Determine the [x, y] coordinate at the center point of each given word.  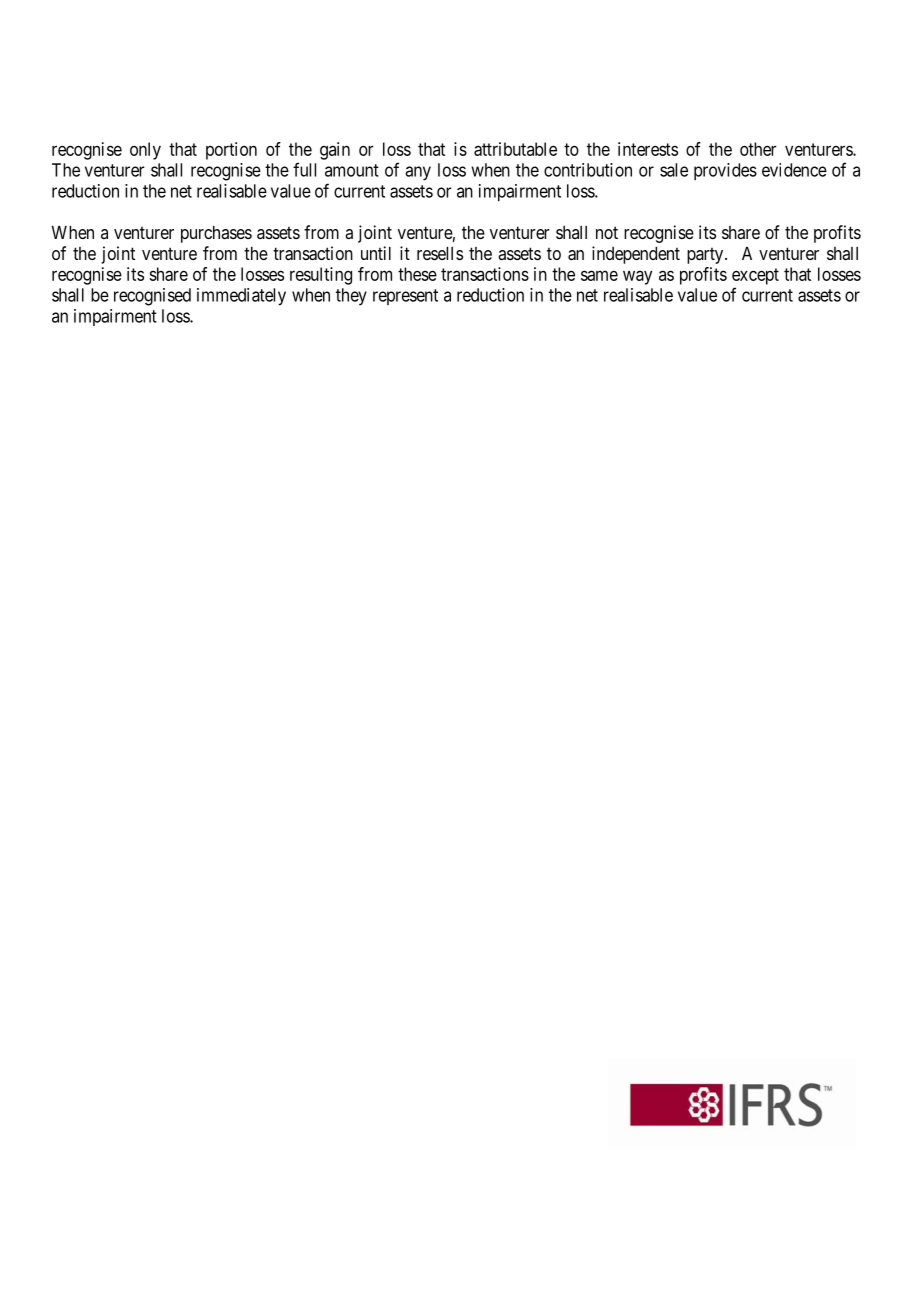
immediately [241, 297]
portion [231, 151]
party [706, 256]
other [758, 149]
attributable [515, 149]
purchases [216, 234]
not [607, 232]
